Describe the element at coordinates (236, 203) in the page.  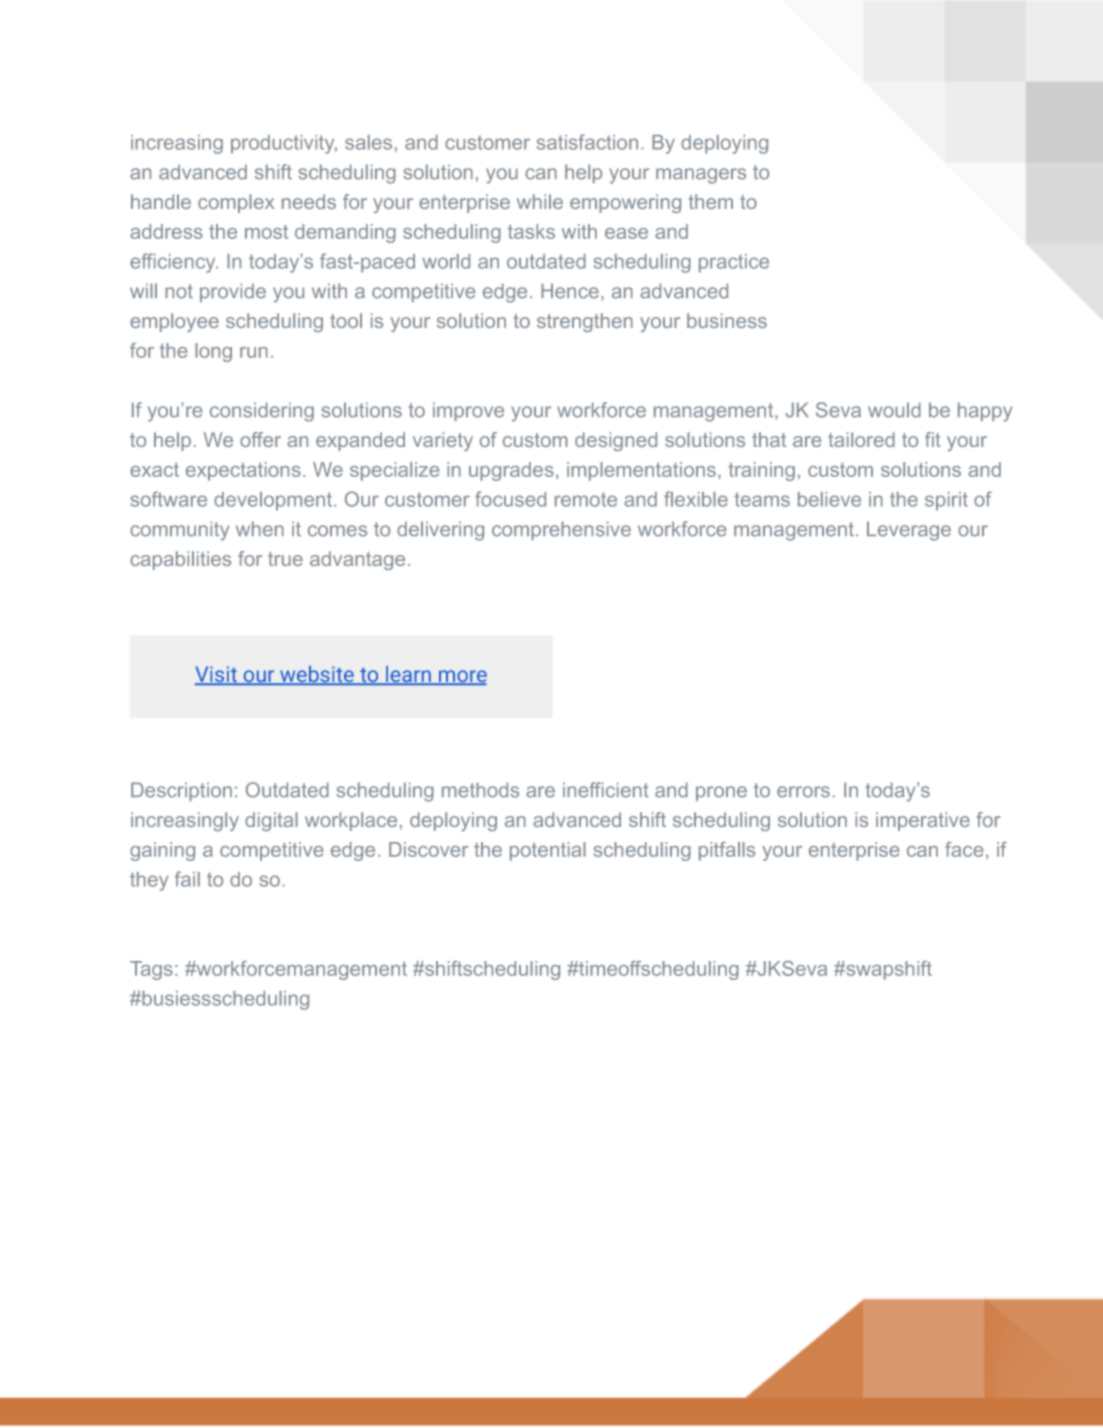
I see `complex` at that location.
